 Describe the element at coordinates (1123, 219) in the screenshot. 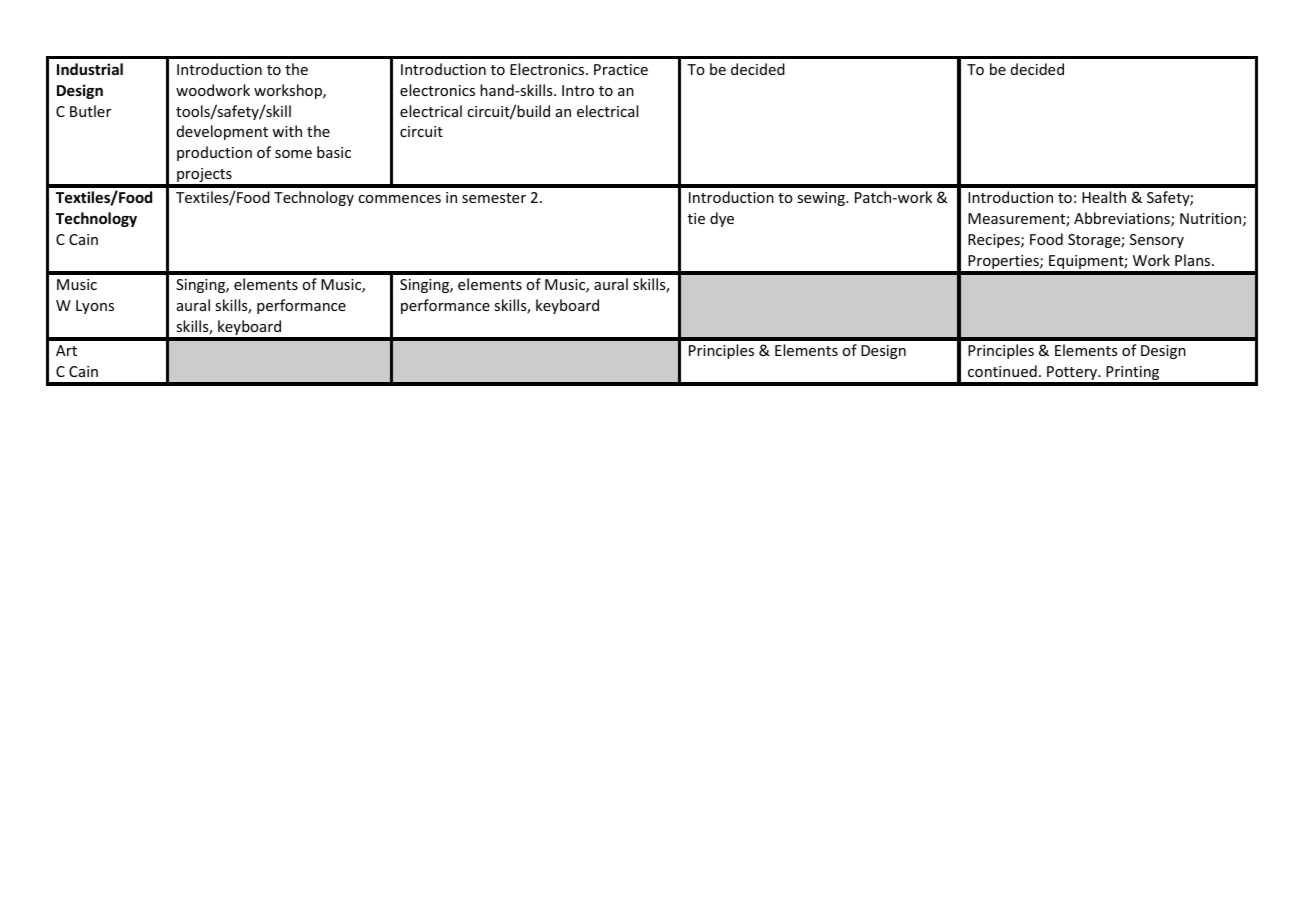

I see `Abbreviations` at that location.
